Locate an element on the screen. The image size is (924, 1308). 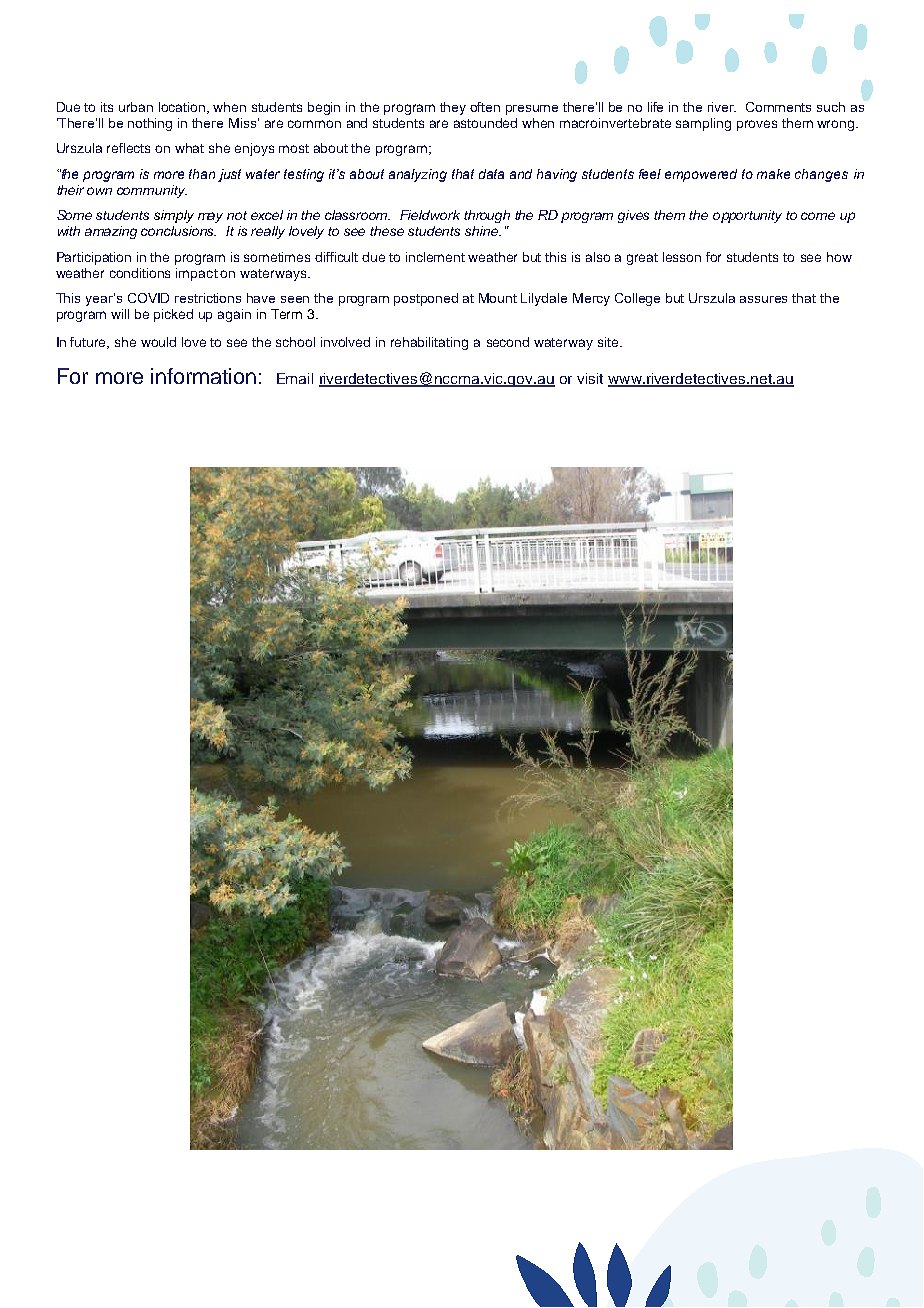
they is located at coordinates (453, 108).
